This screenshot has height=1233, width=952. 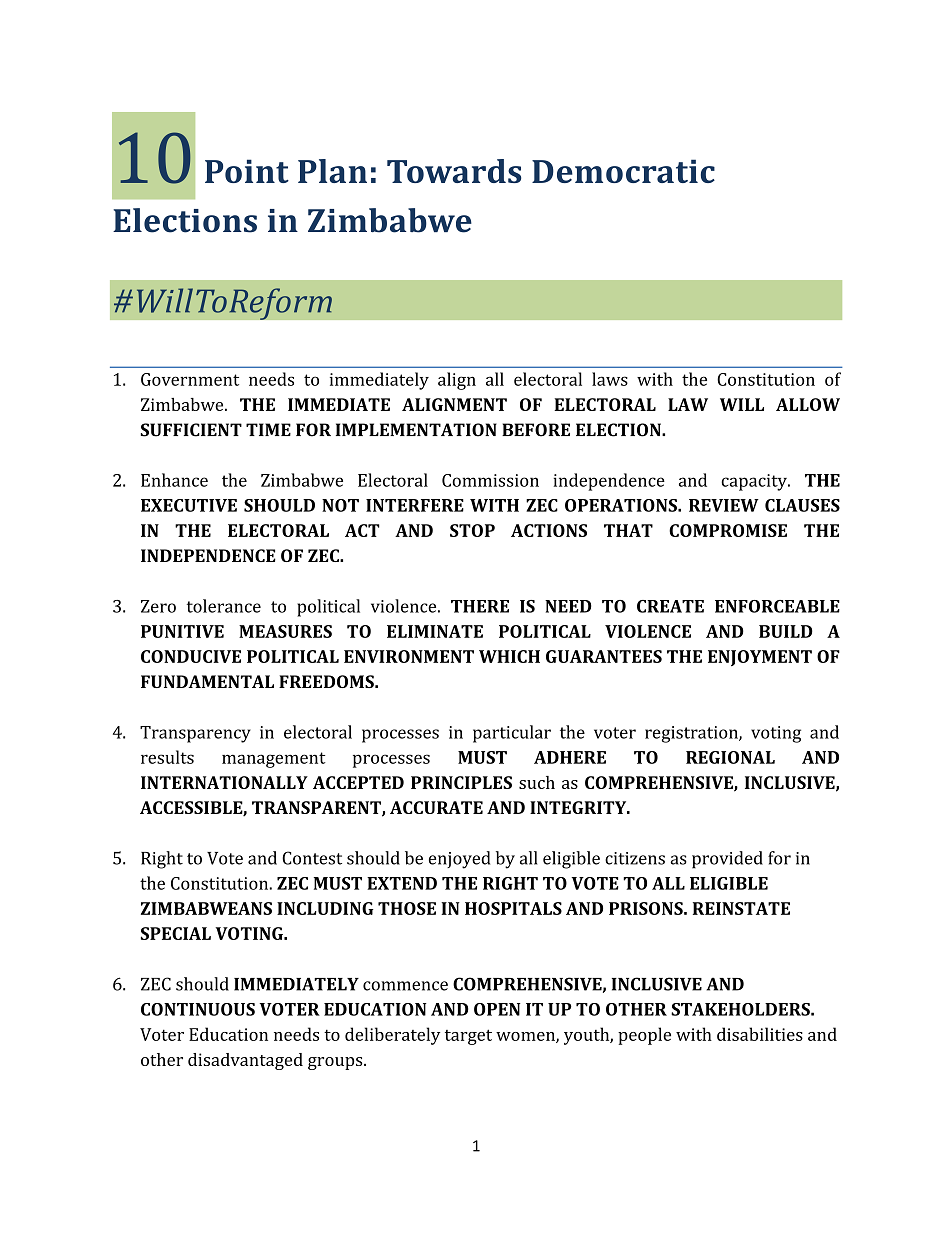 What do you see at coordinates (454, 171) in the screenshot?
I see `Towards` at bounding box center [454, 171].
